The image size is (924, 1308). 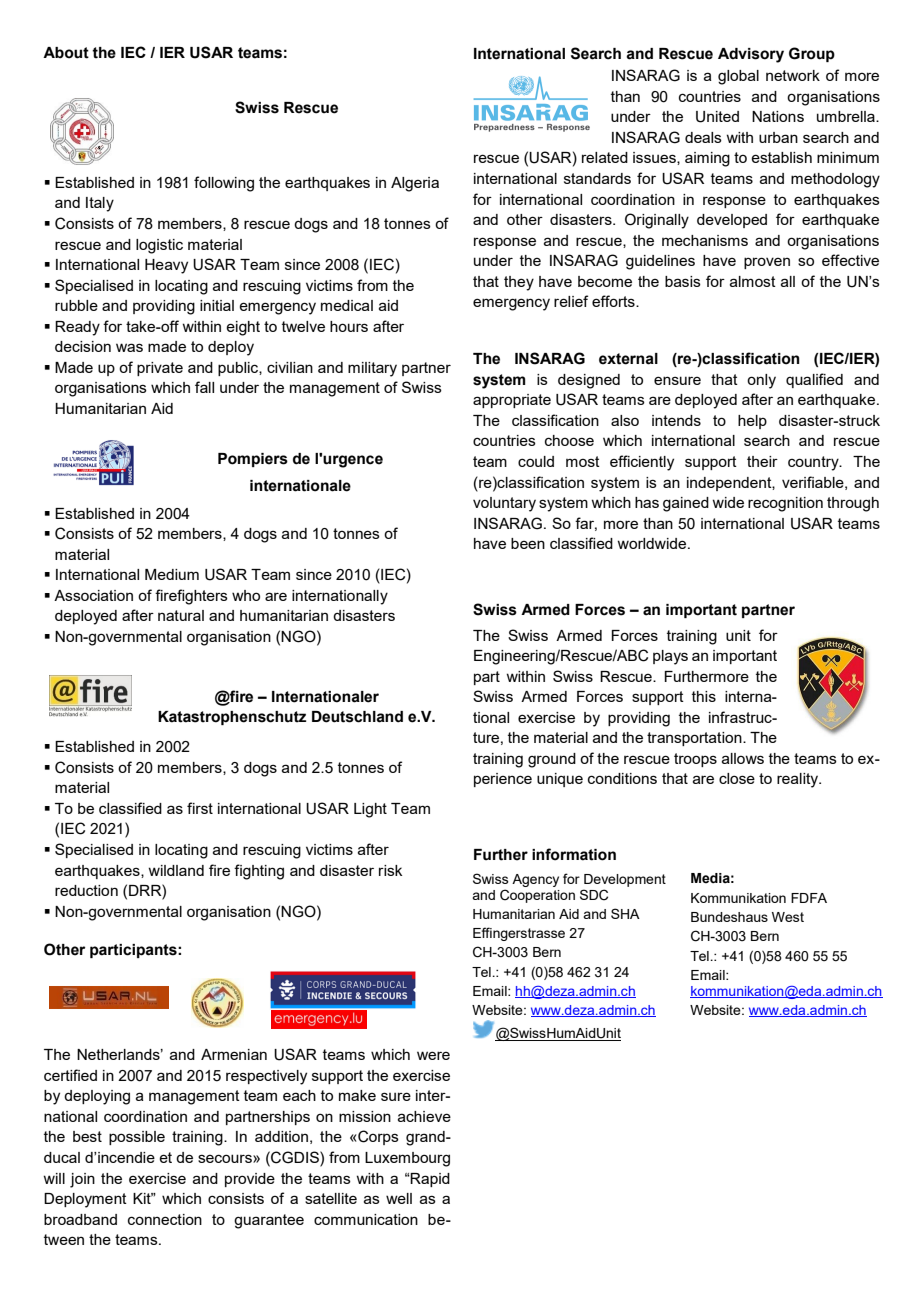 I want to click on only, so click(x=761, y=381).
